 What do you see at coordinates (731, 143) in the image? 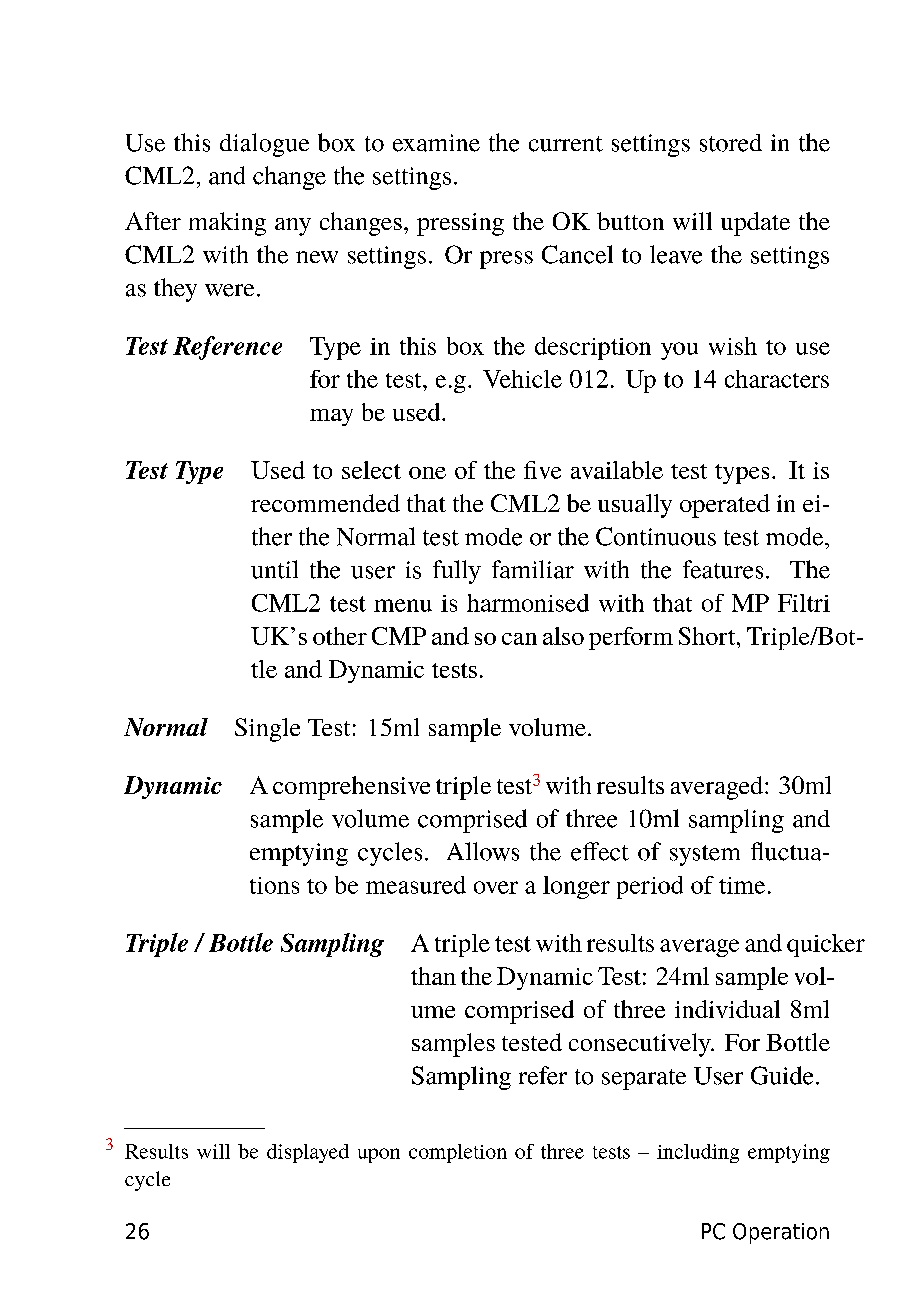
I see `stored` at bounding box center [731, 143].
